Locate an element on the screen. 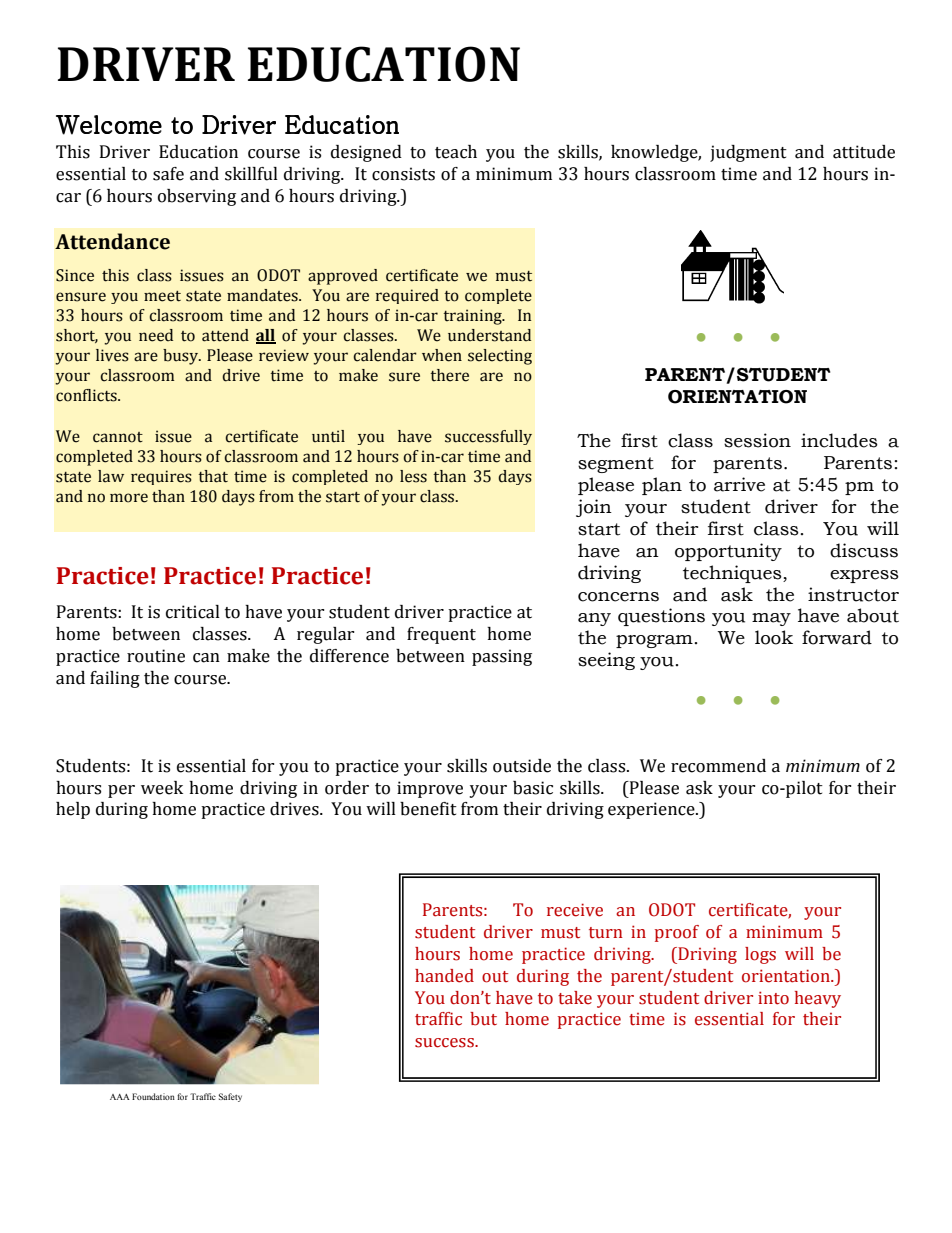 The width and height of the screenshot is (952, 1233). teach is located at coordinates (456, 152).
